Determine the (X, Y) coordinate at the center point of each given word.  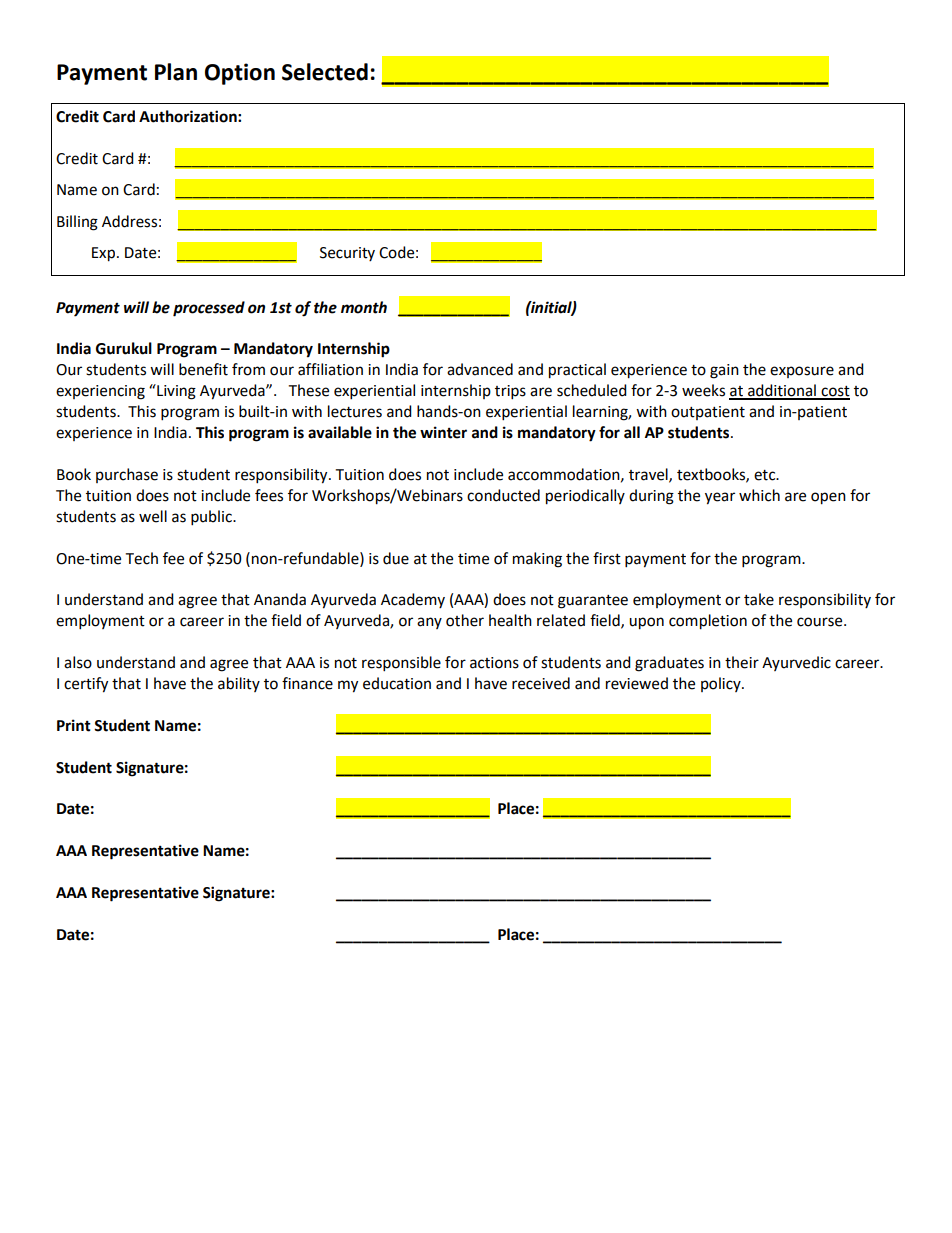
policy (722, 684)
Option (240, 74)
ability (239, 684)
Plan (176, 72)
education (397, 683)
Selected (325, 72)
